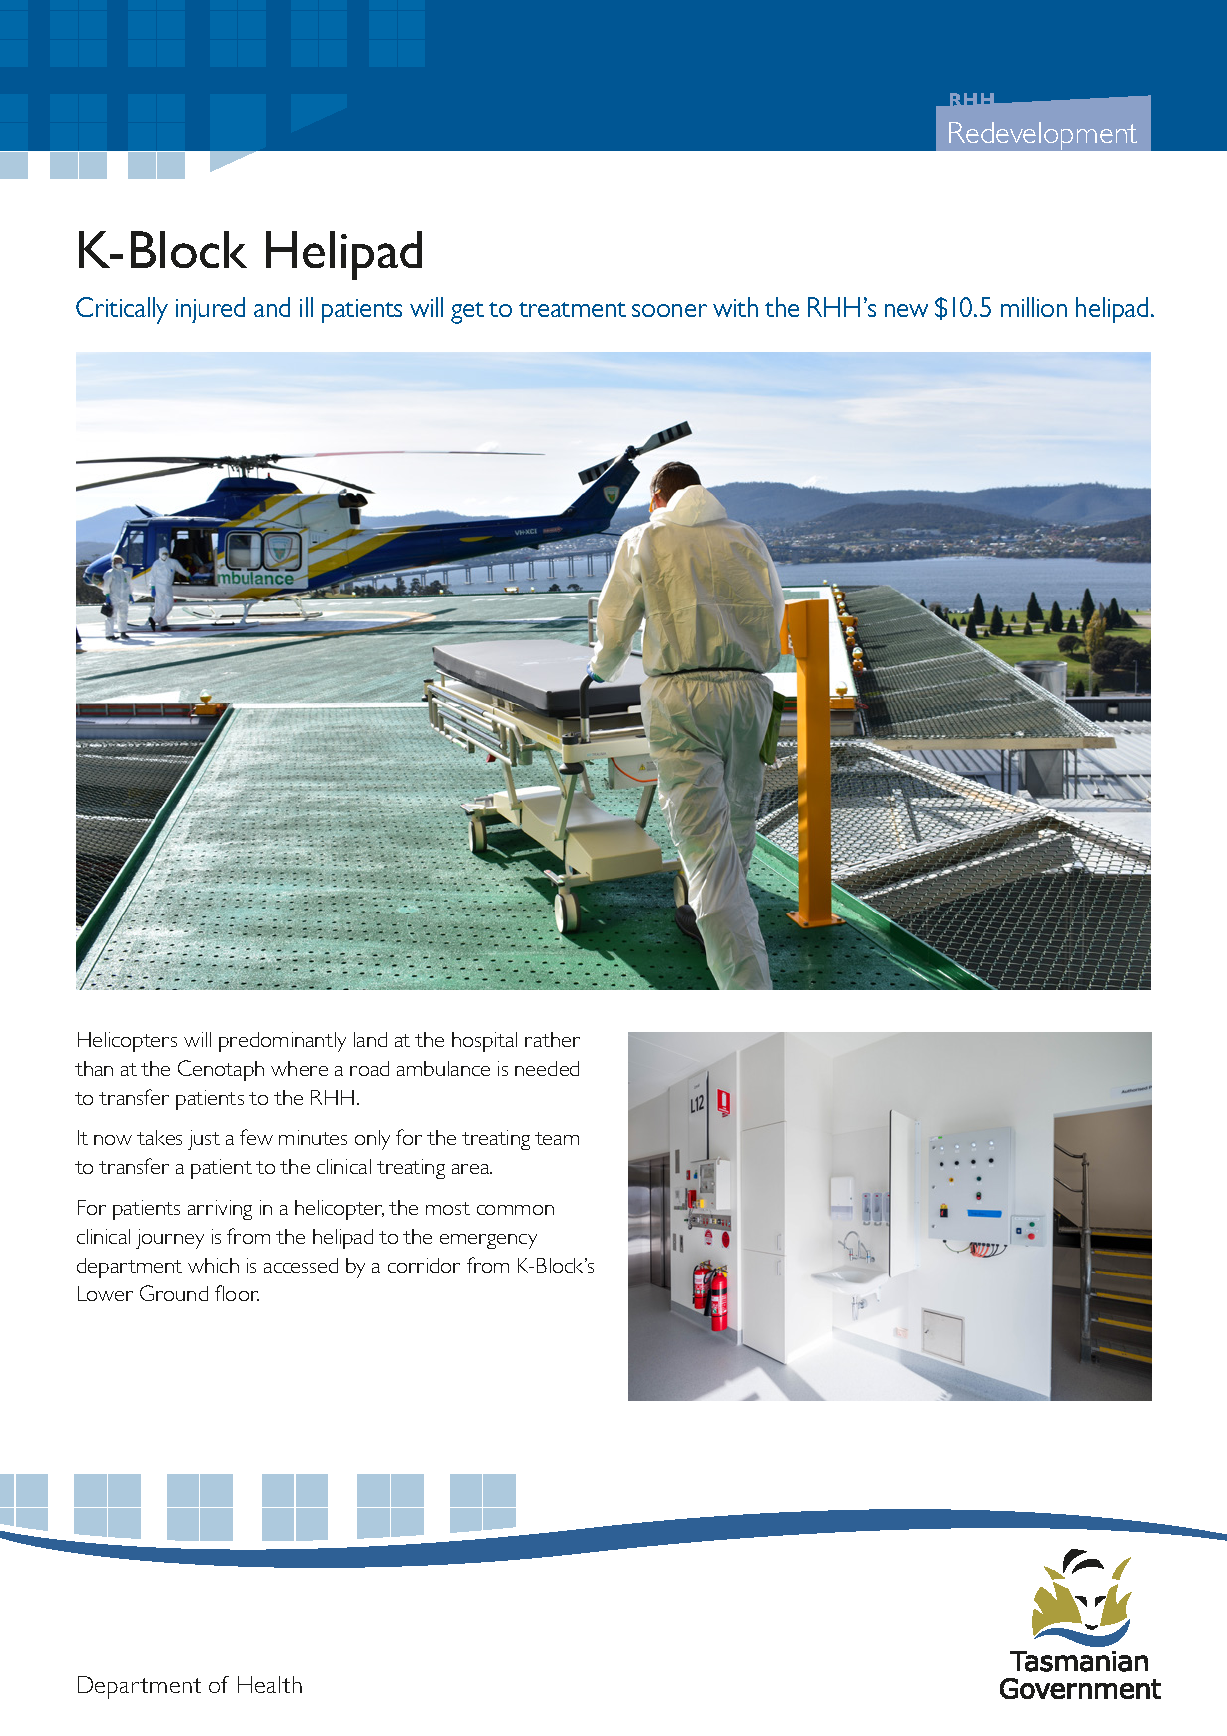 Image resolution: width=1227 pixels, height=1736 pixels. What do you see at coordinates (515, 1210) in the screenshot?
I see `common` at bounding box center [515, 1210].
